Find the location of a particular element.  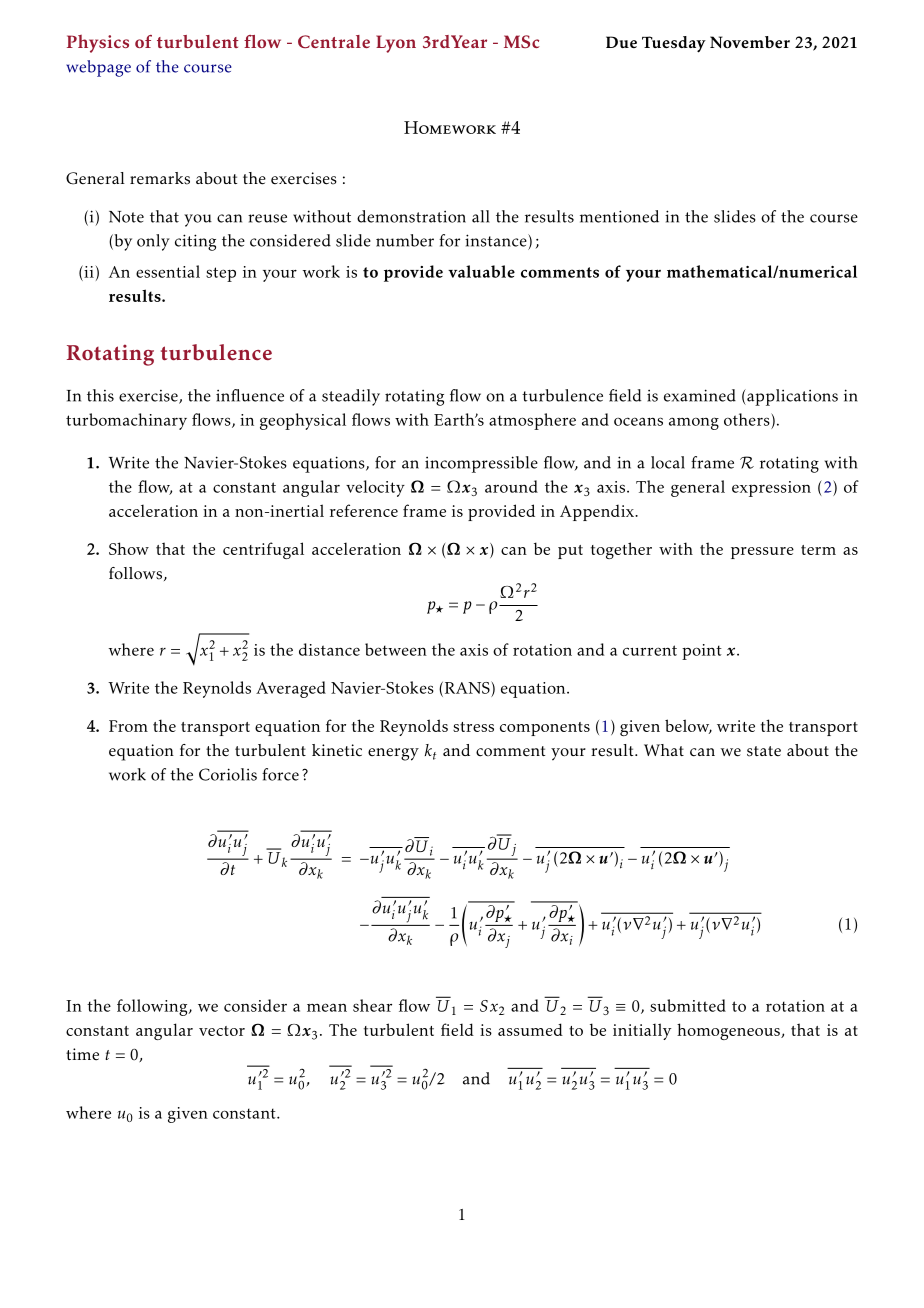

energy is located at coordinates (393, 754).
